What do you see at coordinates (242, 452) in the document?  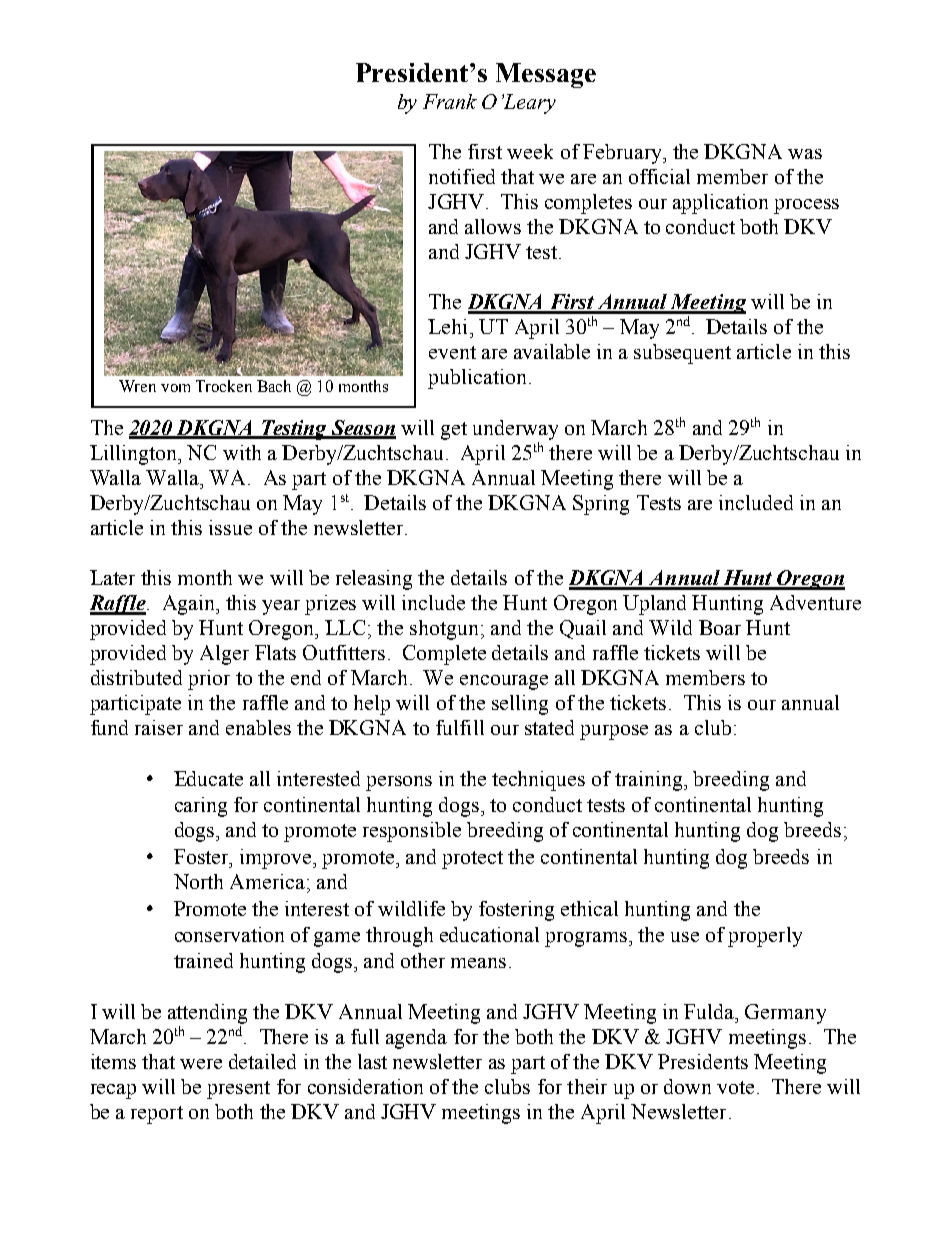 I see `with` at bounding box center [242, 452].
